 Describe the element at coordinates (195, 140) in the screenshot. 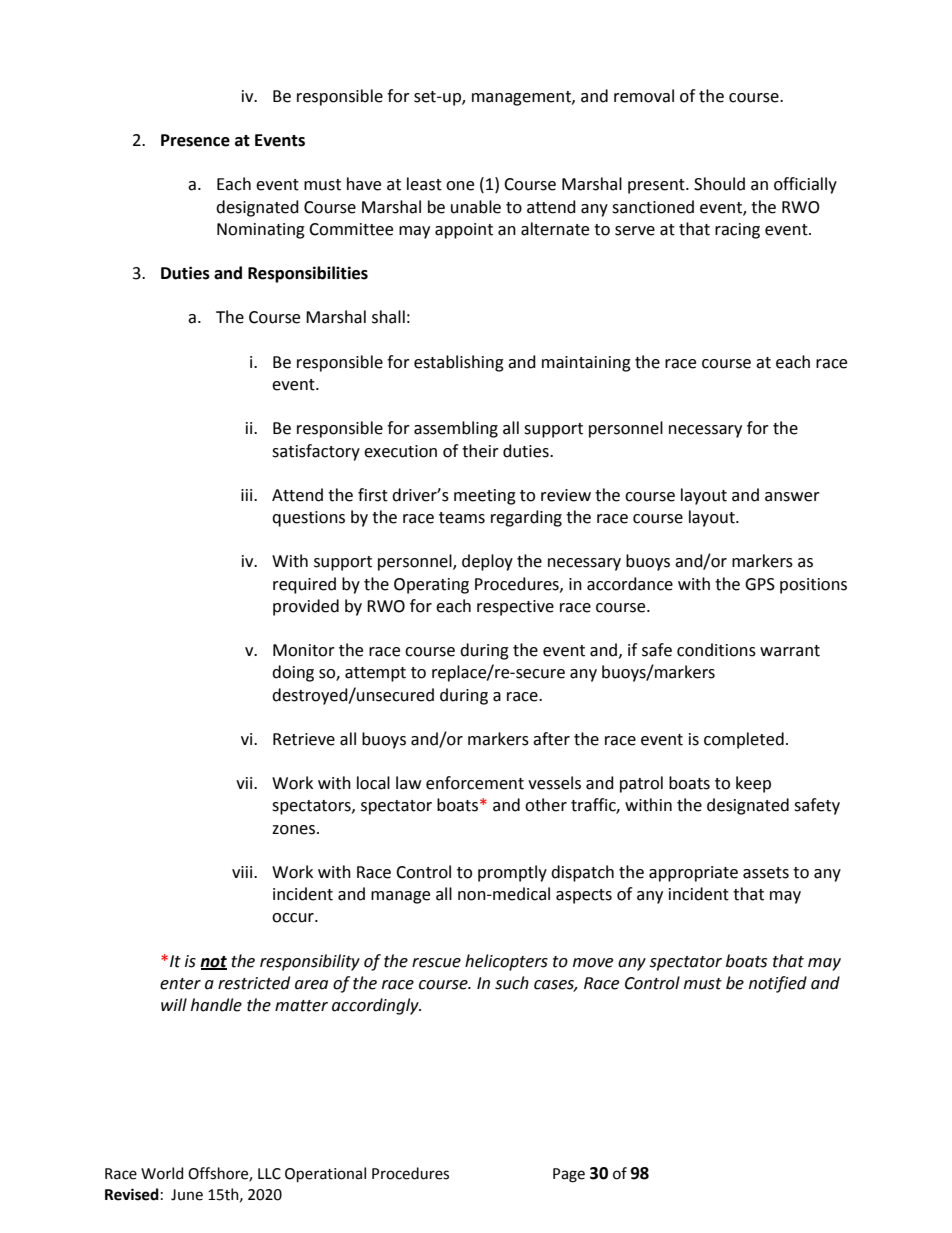

I see `Presence` at that location.
